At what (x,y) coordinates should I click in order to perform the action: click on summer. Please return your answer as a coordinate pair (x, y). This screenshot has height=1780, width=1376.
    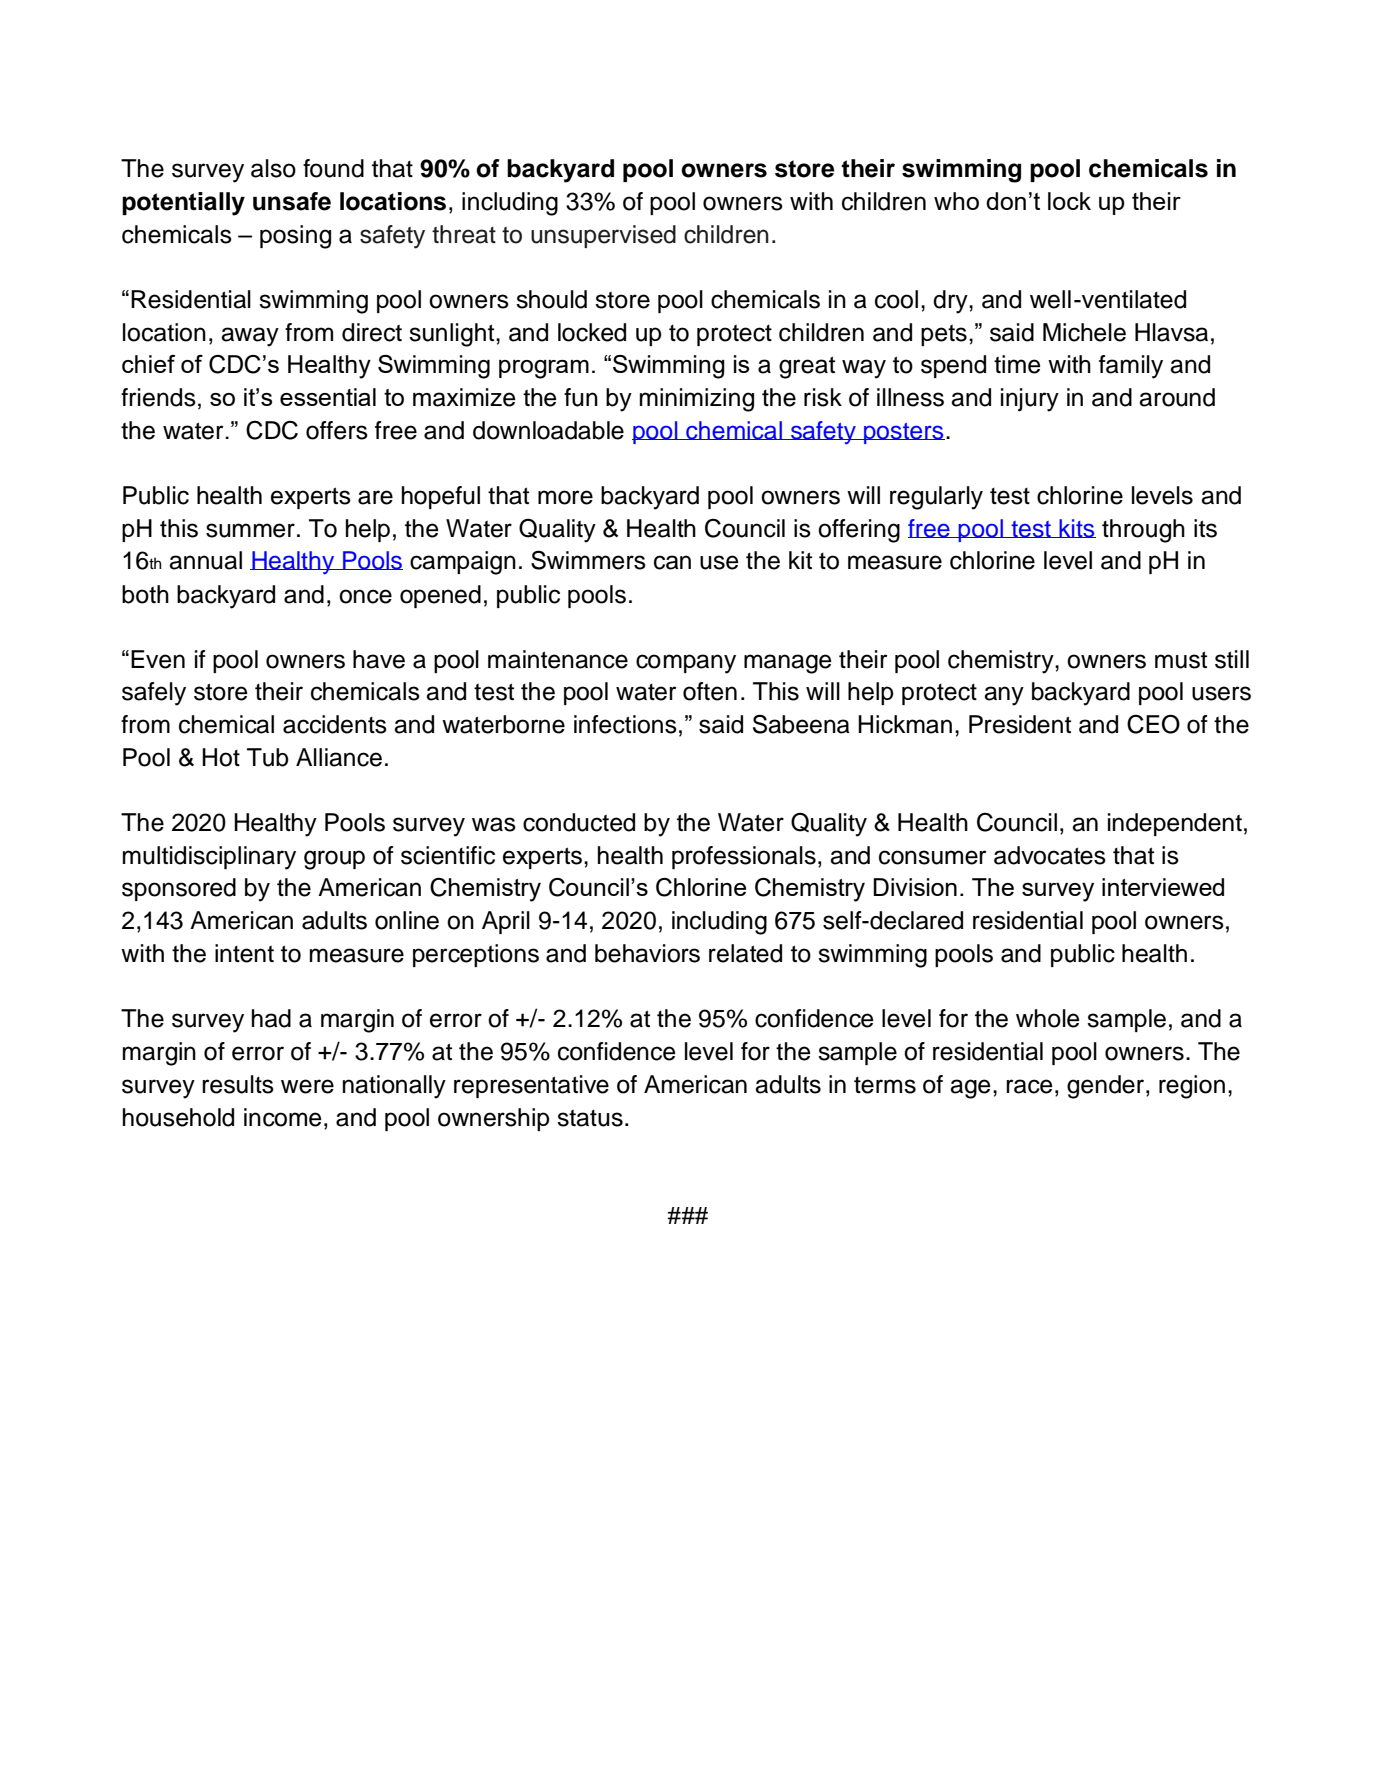
    Looking at the image, I should click on (250, 530).
